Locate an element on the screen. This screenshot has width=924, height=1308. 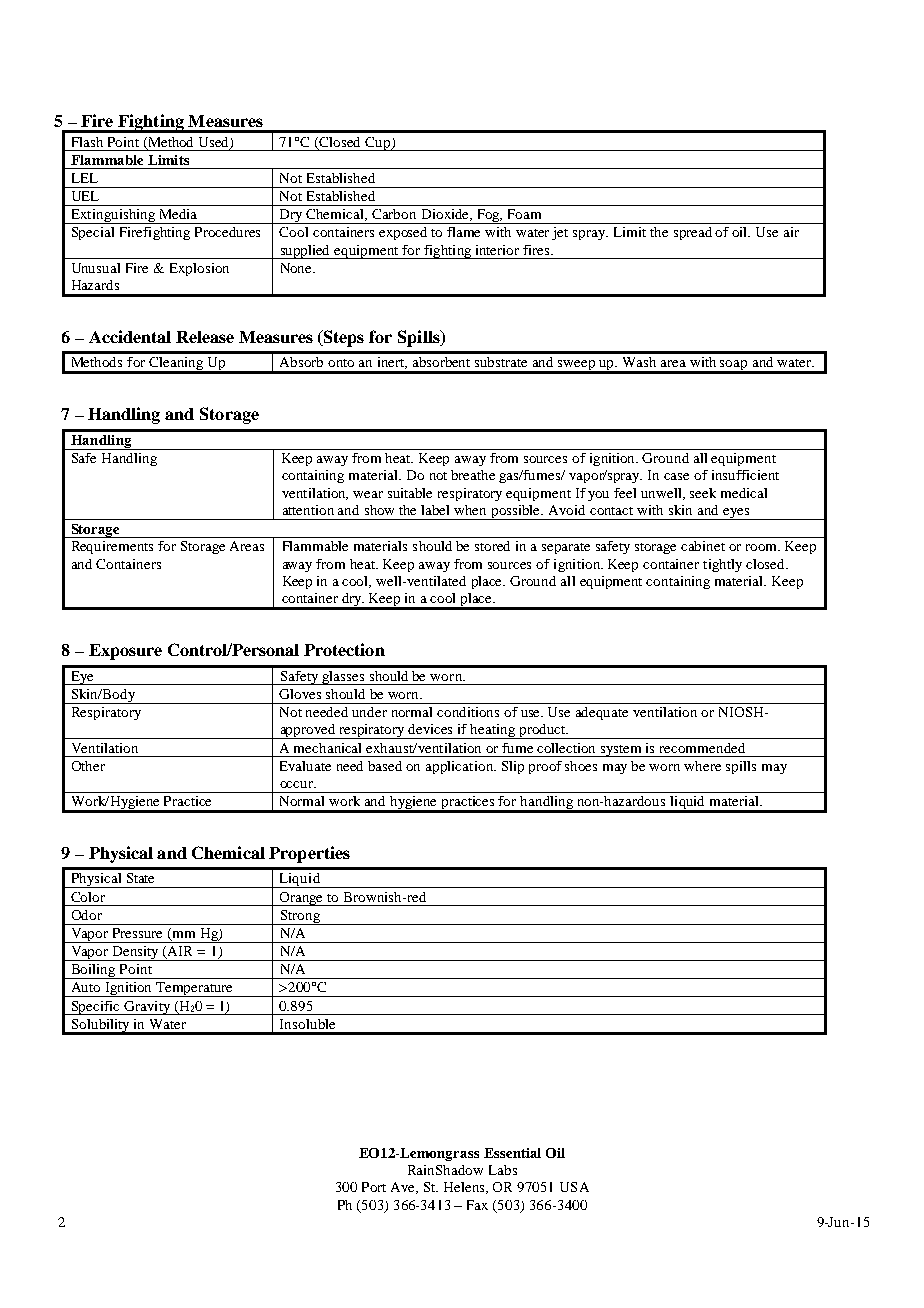
Port is located at coordinates (374, 1187).
